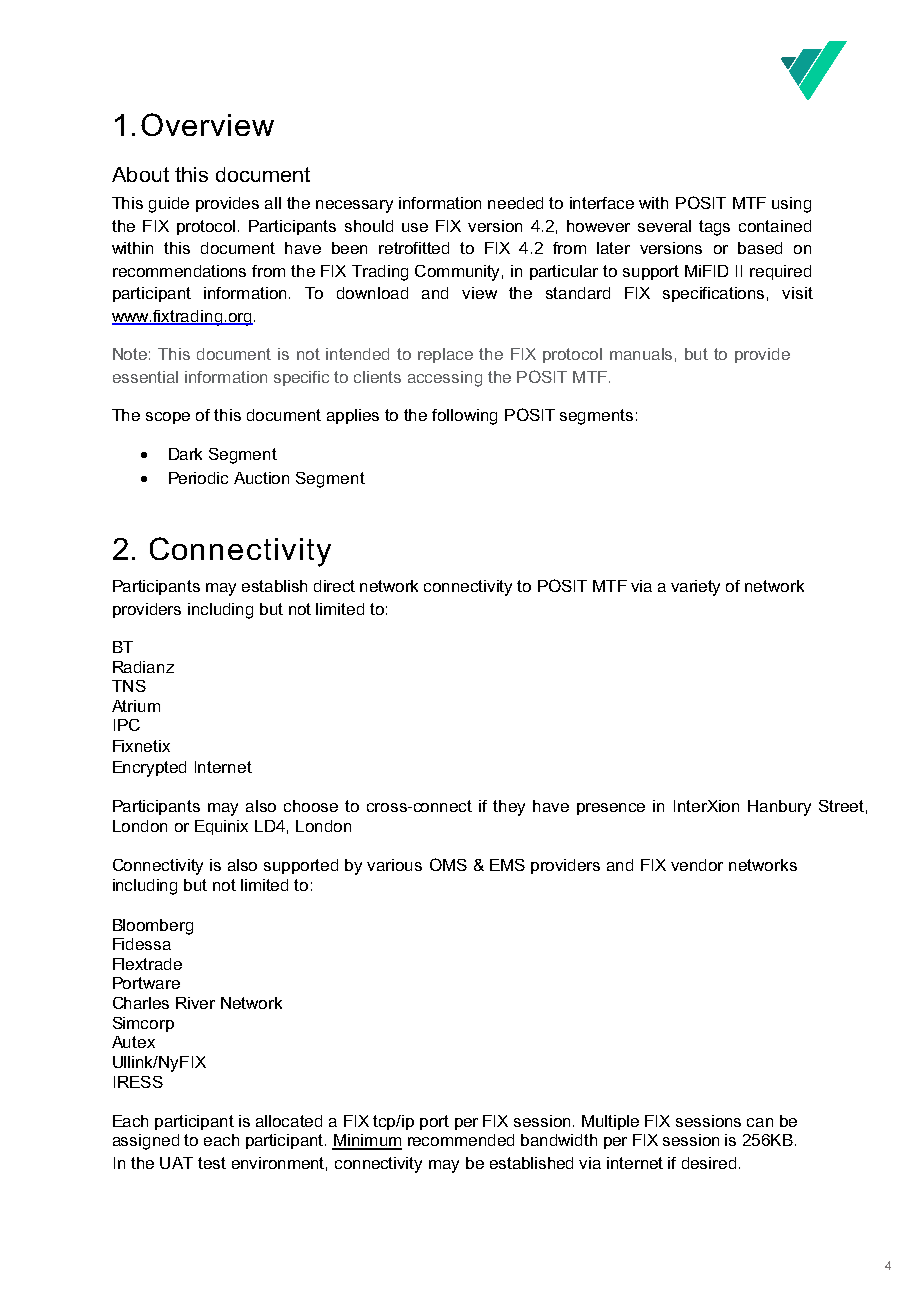  I want to click on Encrypted, so click(149, 769).
